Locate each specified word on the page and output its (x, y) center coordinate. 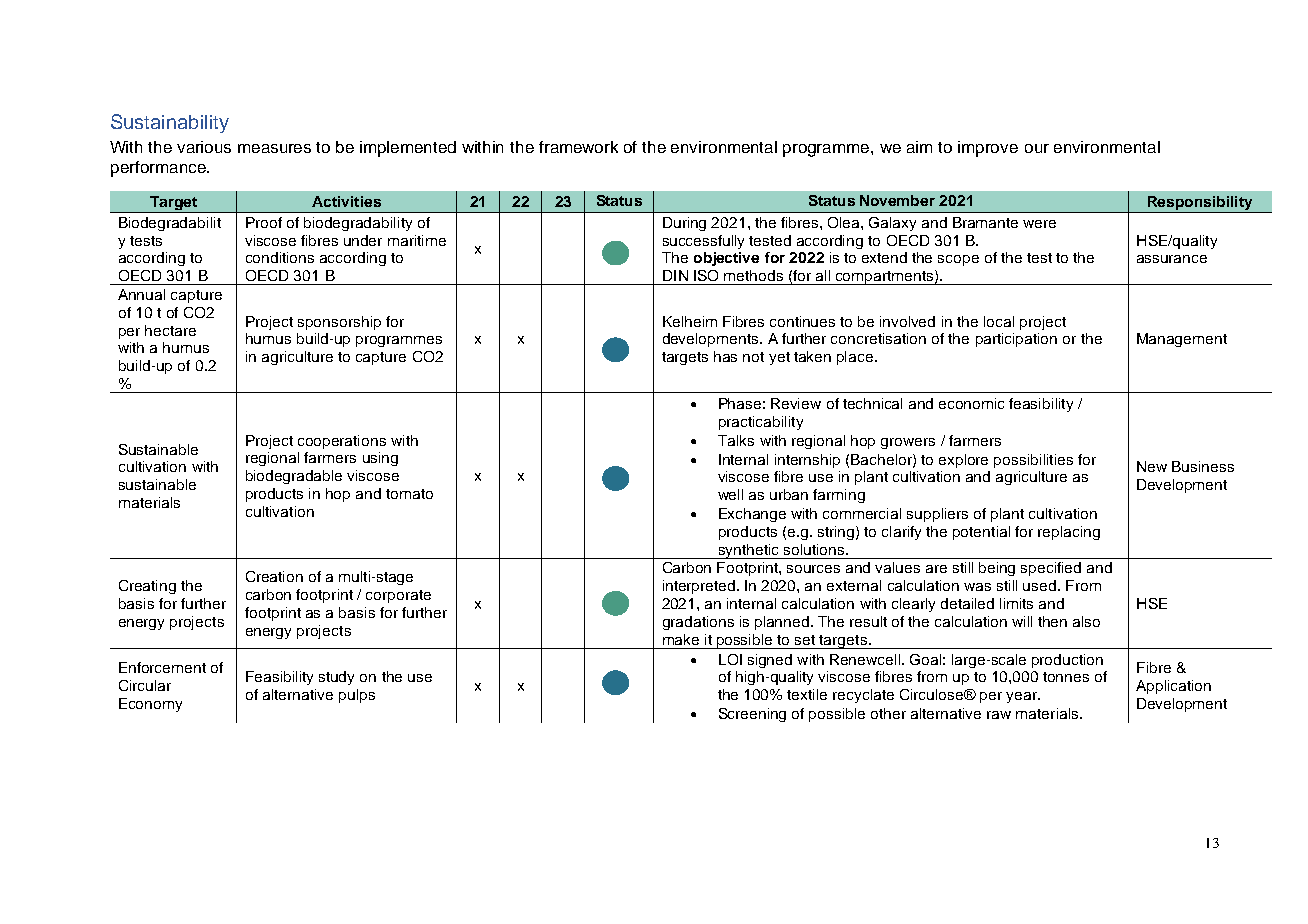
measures (274, 148)
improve (988, 149)
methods (753, 275)
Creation (274, 576)
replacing (1069, 533)
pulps (357, 696)
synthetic (749, 551)
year (1022, 697)
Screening (752, 715)
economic (971, 403)
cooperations (342, 442)
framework (578, 147)
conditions (280, 257)
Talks (736, 440)
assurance (1172, 259)
